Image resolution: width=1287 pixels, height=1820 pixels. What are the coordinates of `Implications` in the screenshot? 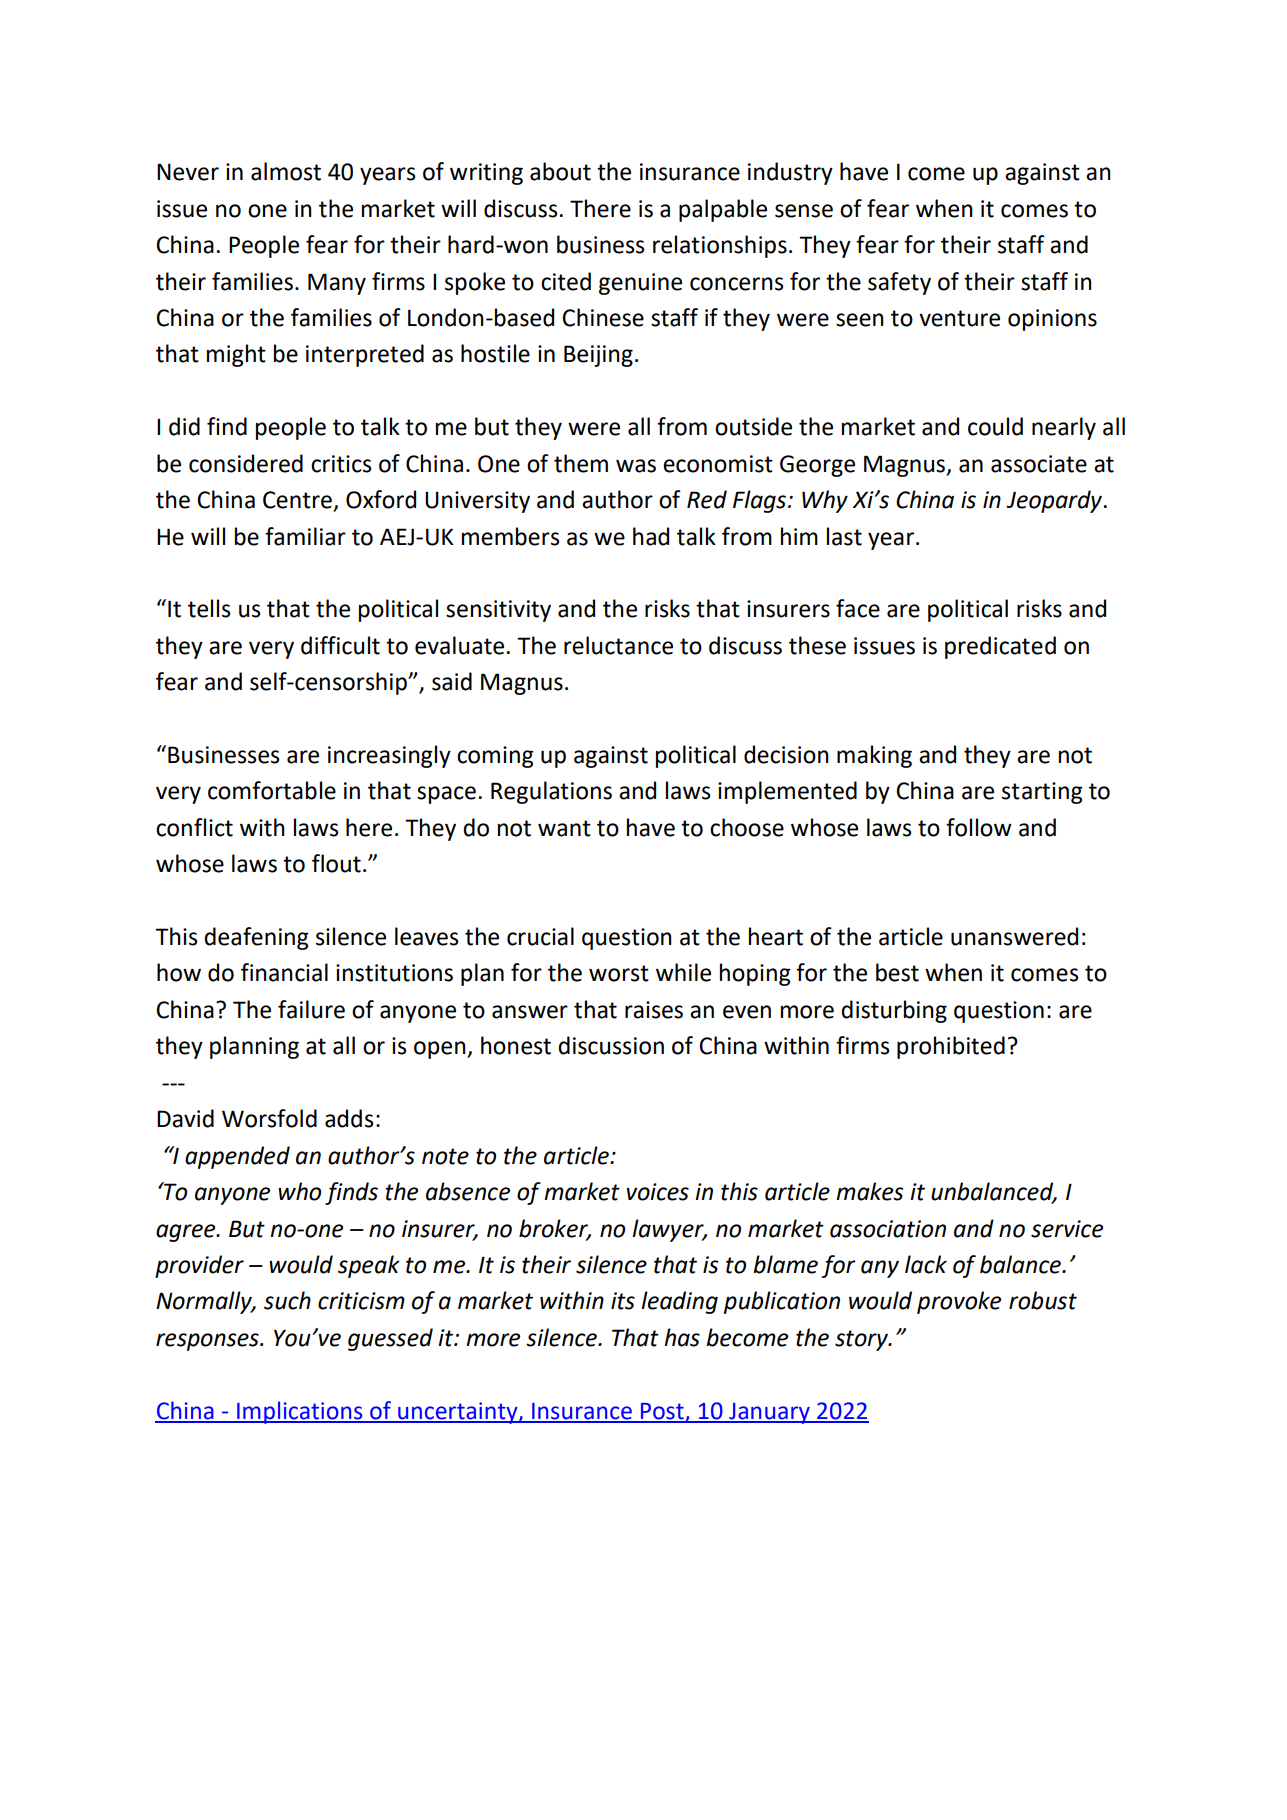 It's located at (300, 1412).
